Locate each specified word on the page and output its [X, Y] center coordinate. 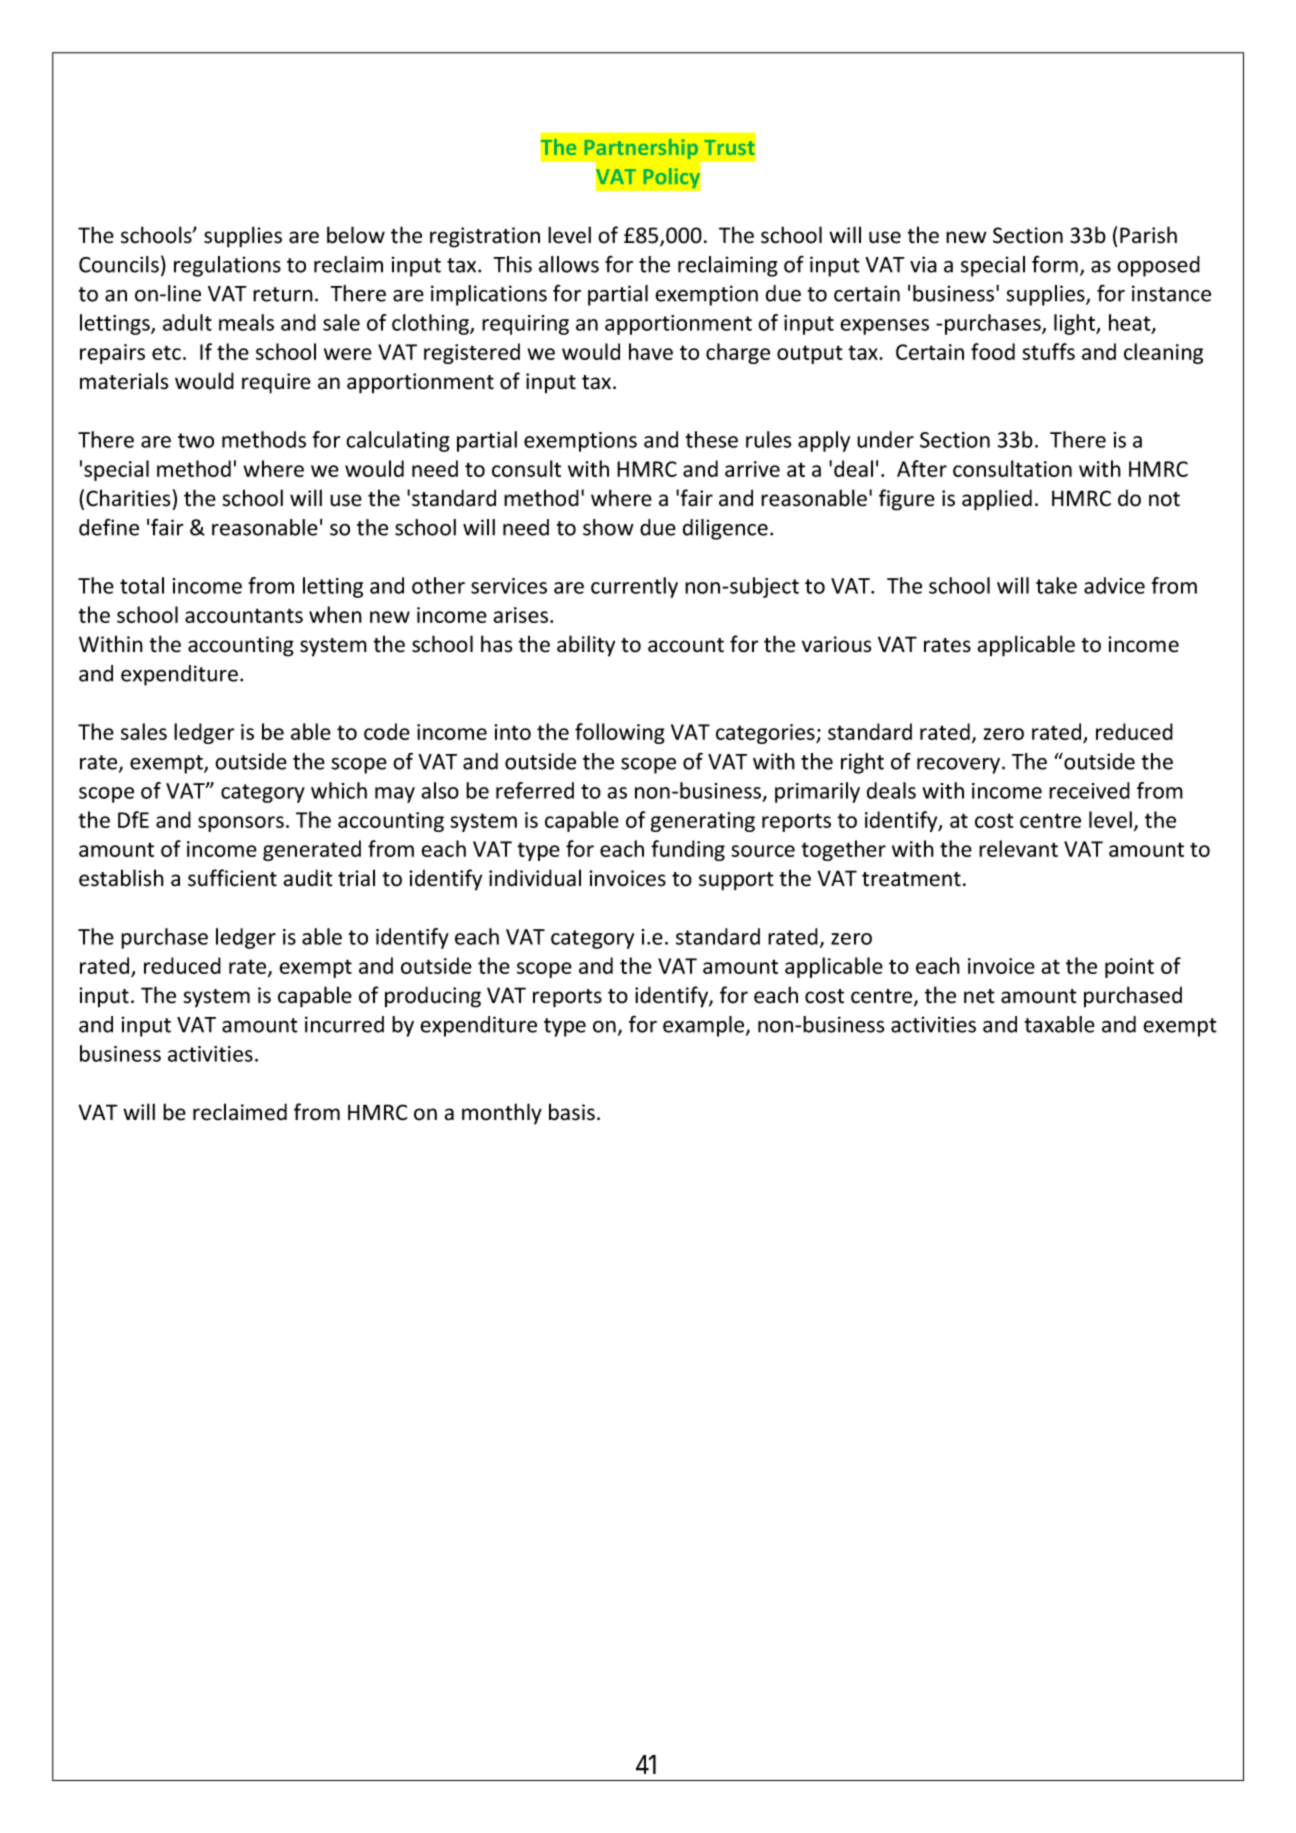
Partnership [641, 149]
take [1056, 585]
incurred [344, 1024]
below [356, 235]
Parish [1148, 235]
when [335, 614]
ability [586, 646]
